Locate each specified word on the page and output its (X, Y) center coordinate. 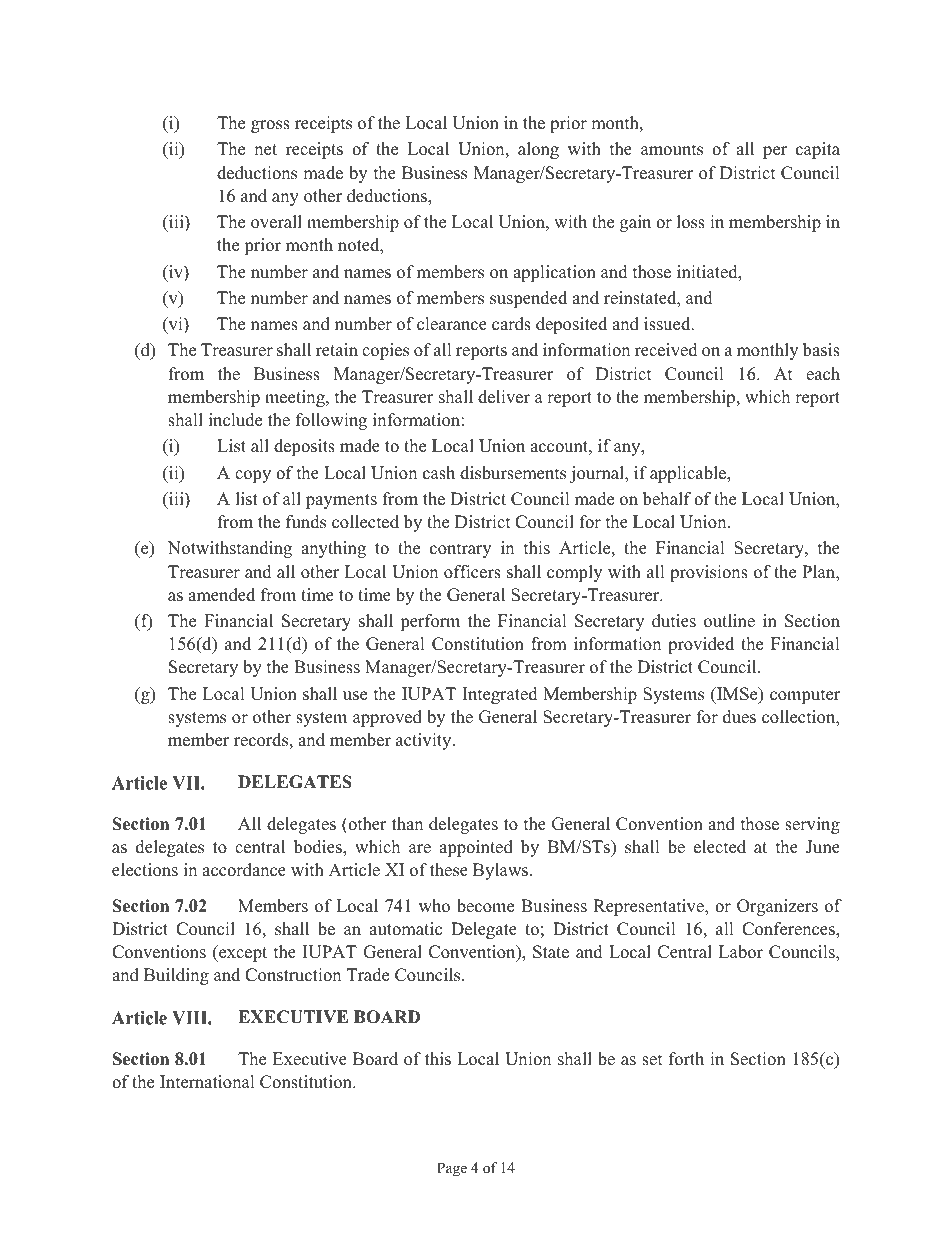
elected (720, 847)
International (207, 1082)
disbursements (513, 473)
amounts (672, 150)
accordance (244, 870)
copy (253, 476)
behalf (667, 499)
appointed (476, 848)
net (265, 150)
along (538, 150)
